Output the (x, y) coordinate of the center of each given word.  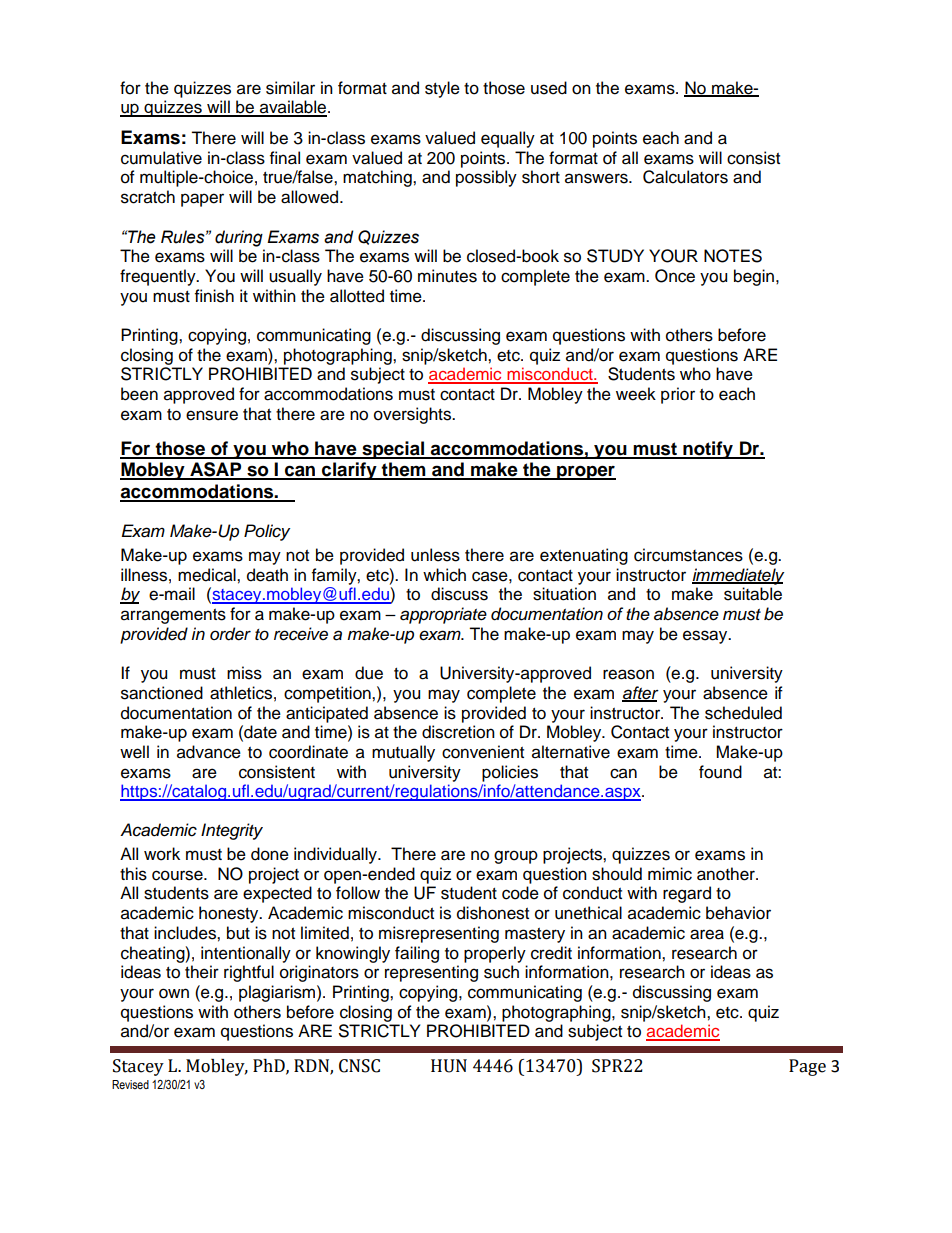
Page (807, 1067)
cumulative (161, 158)
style (442, 89)
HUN (449, 1066)
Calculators (685, 177)
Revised (130, 1084)
